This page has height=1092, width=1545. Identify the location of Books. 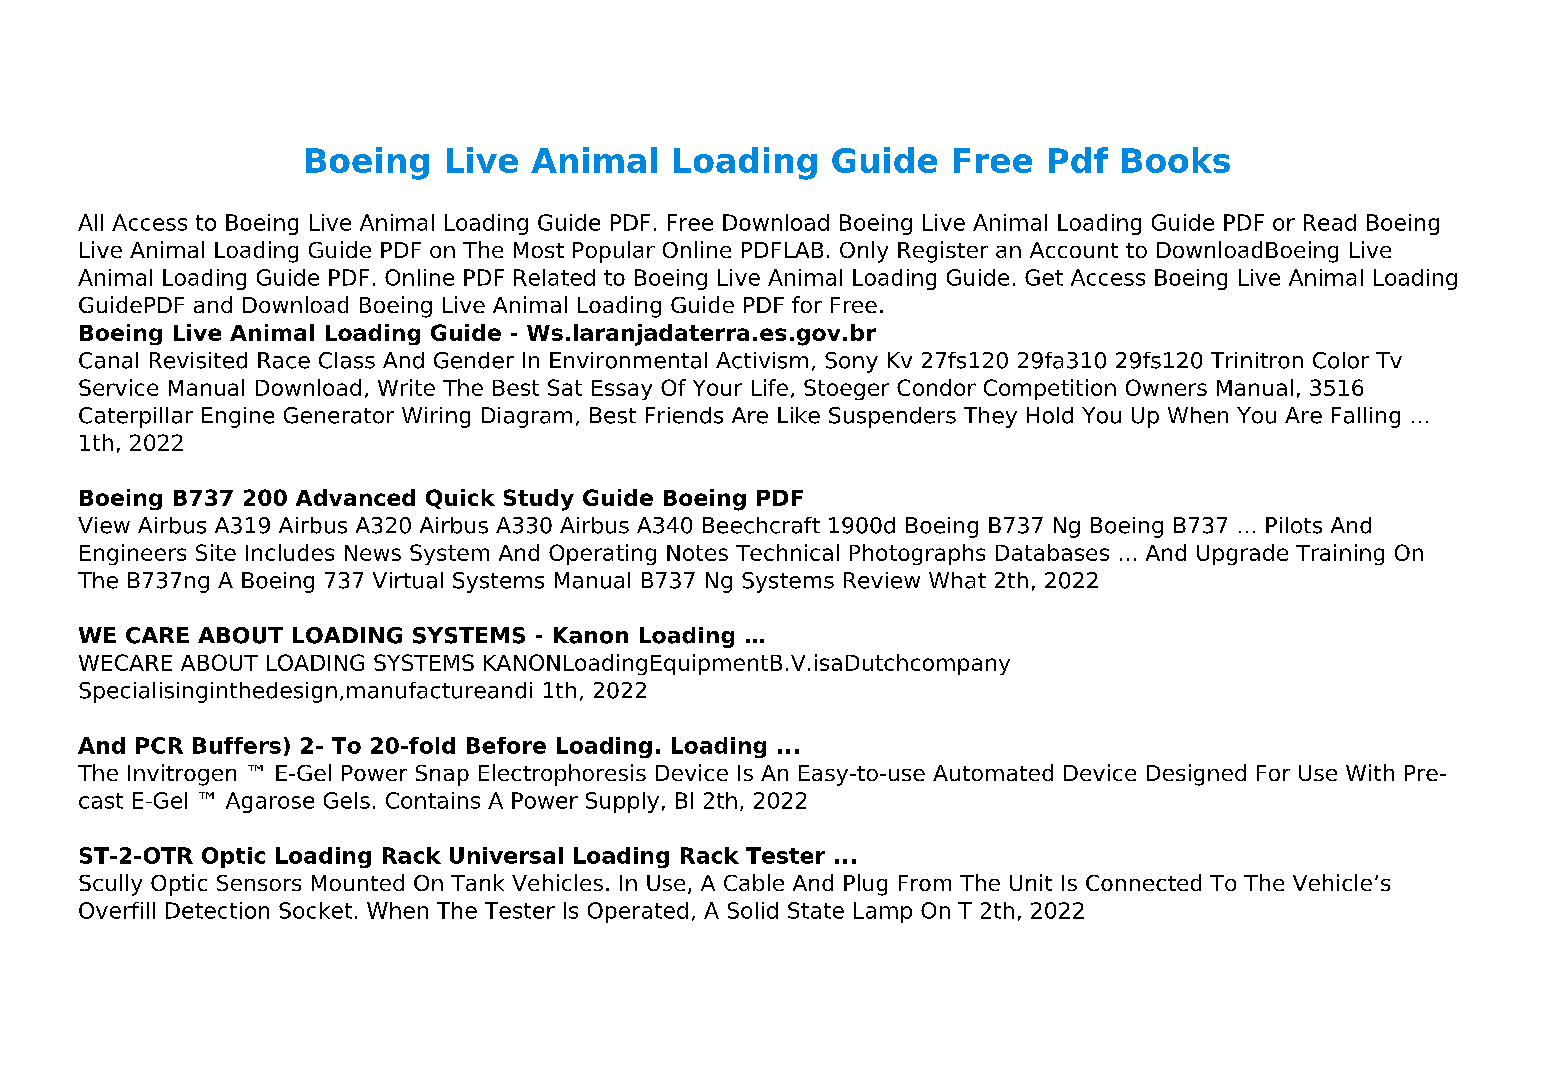
(1176, 160).
